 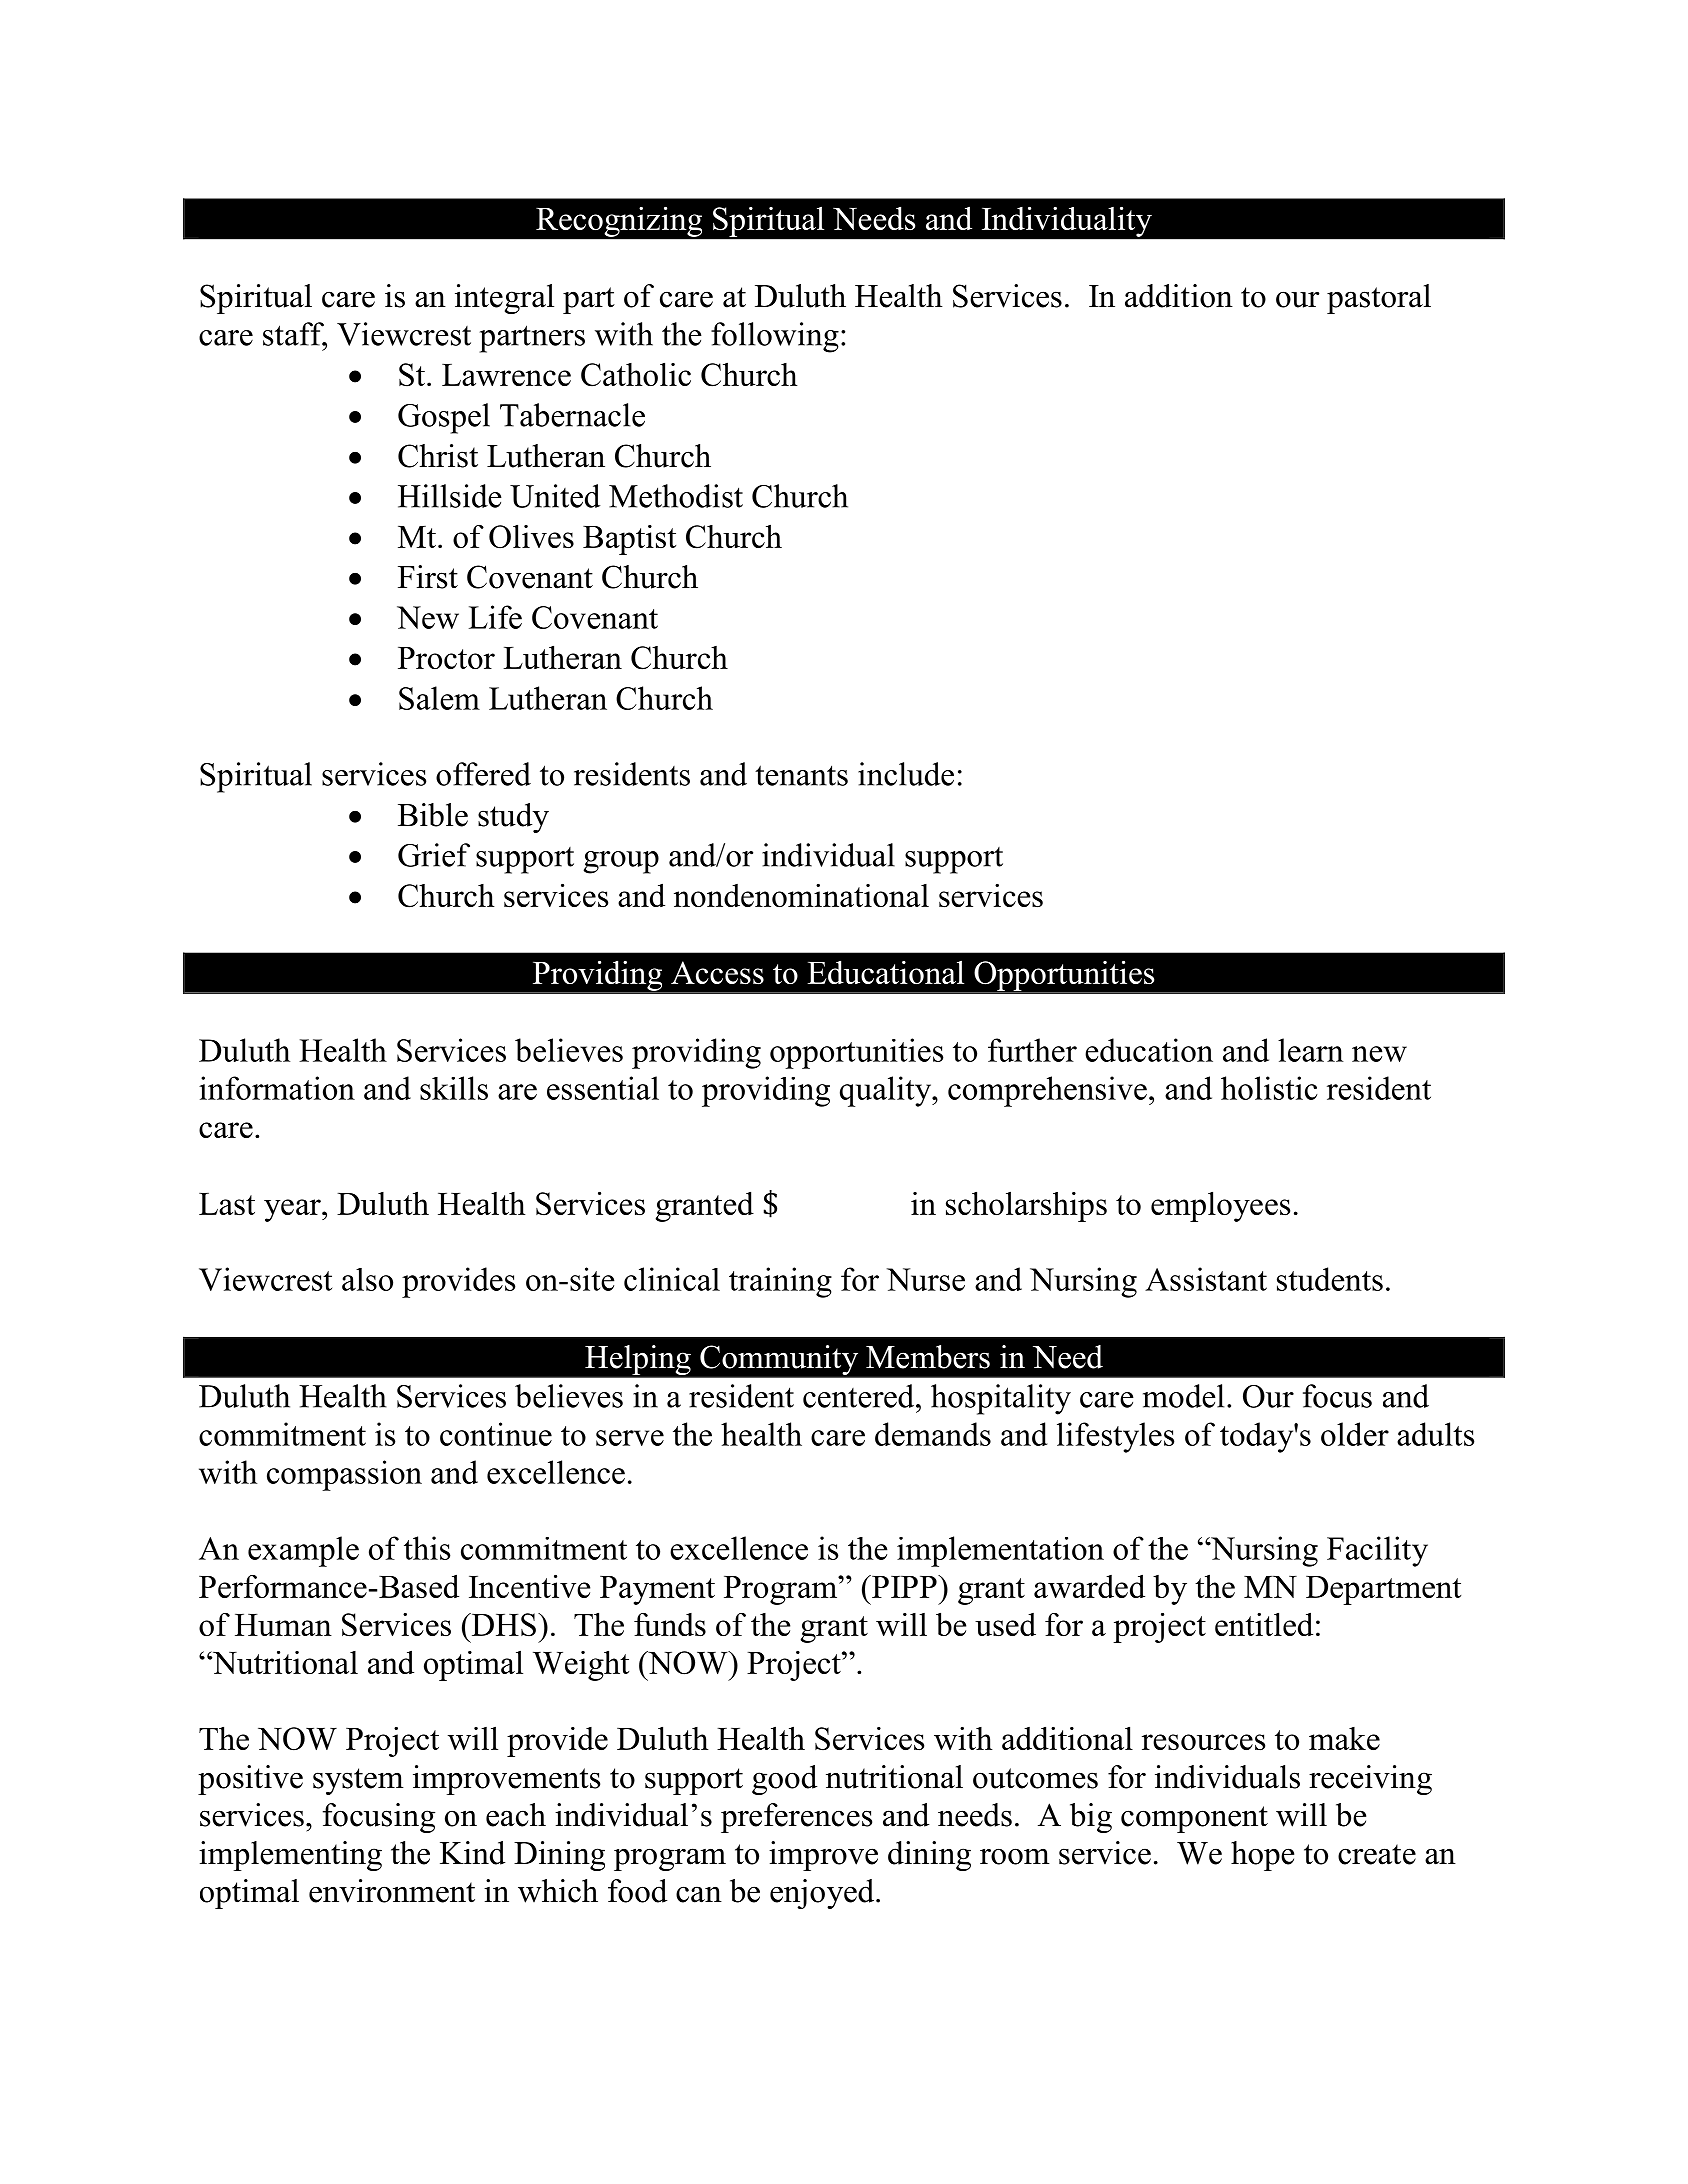 I want to click on Salem, so click(x=439, y=698).
